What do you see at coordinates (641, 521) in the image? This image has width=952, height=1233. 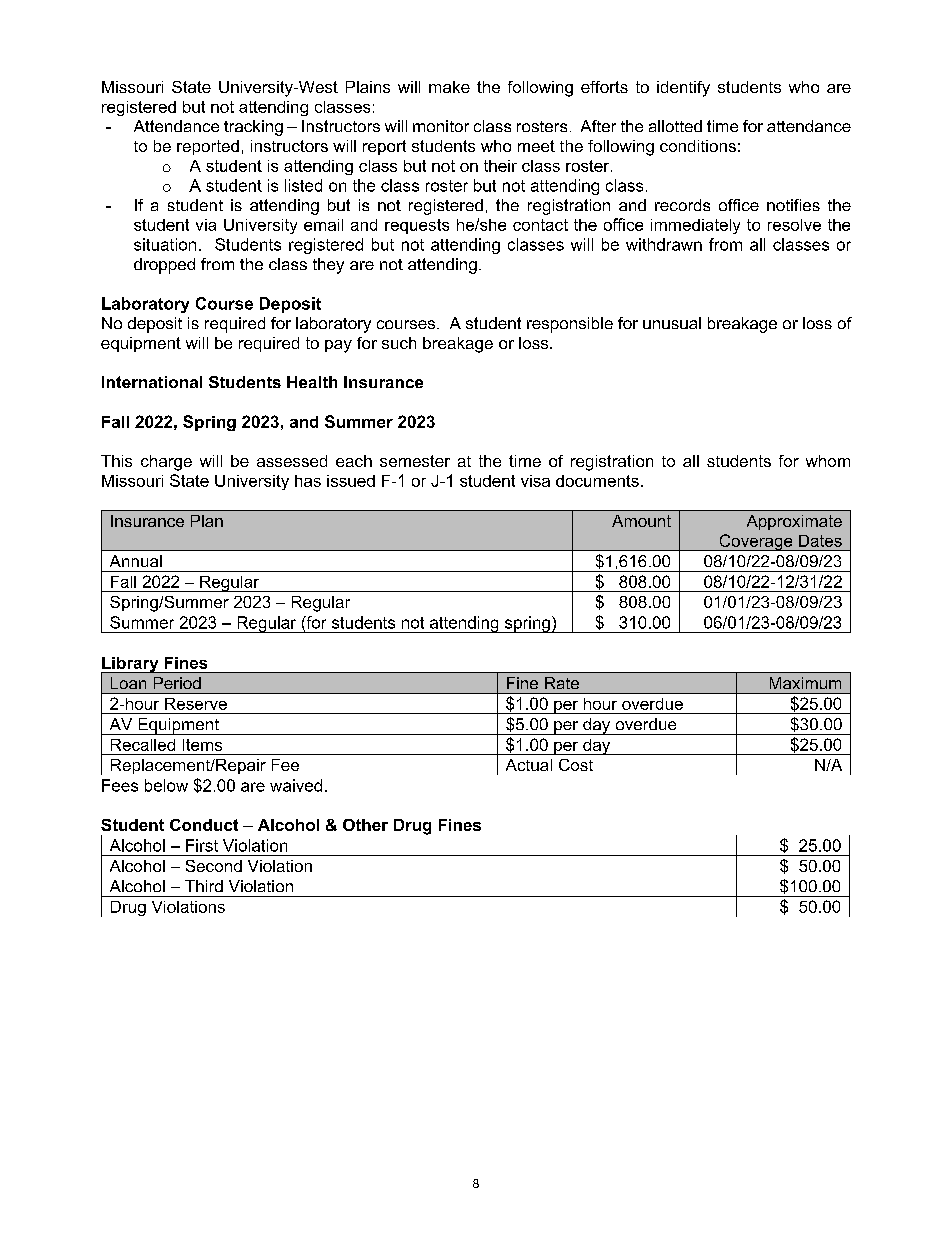 I see `Amount` at bounding box center [641, 521].
